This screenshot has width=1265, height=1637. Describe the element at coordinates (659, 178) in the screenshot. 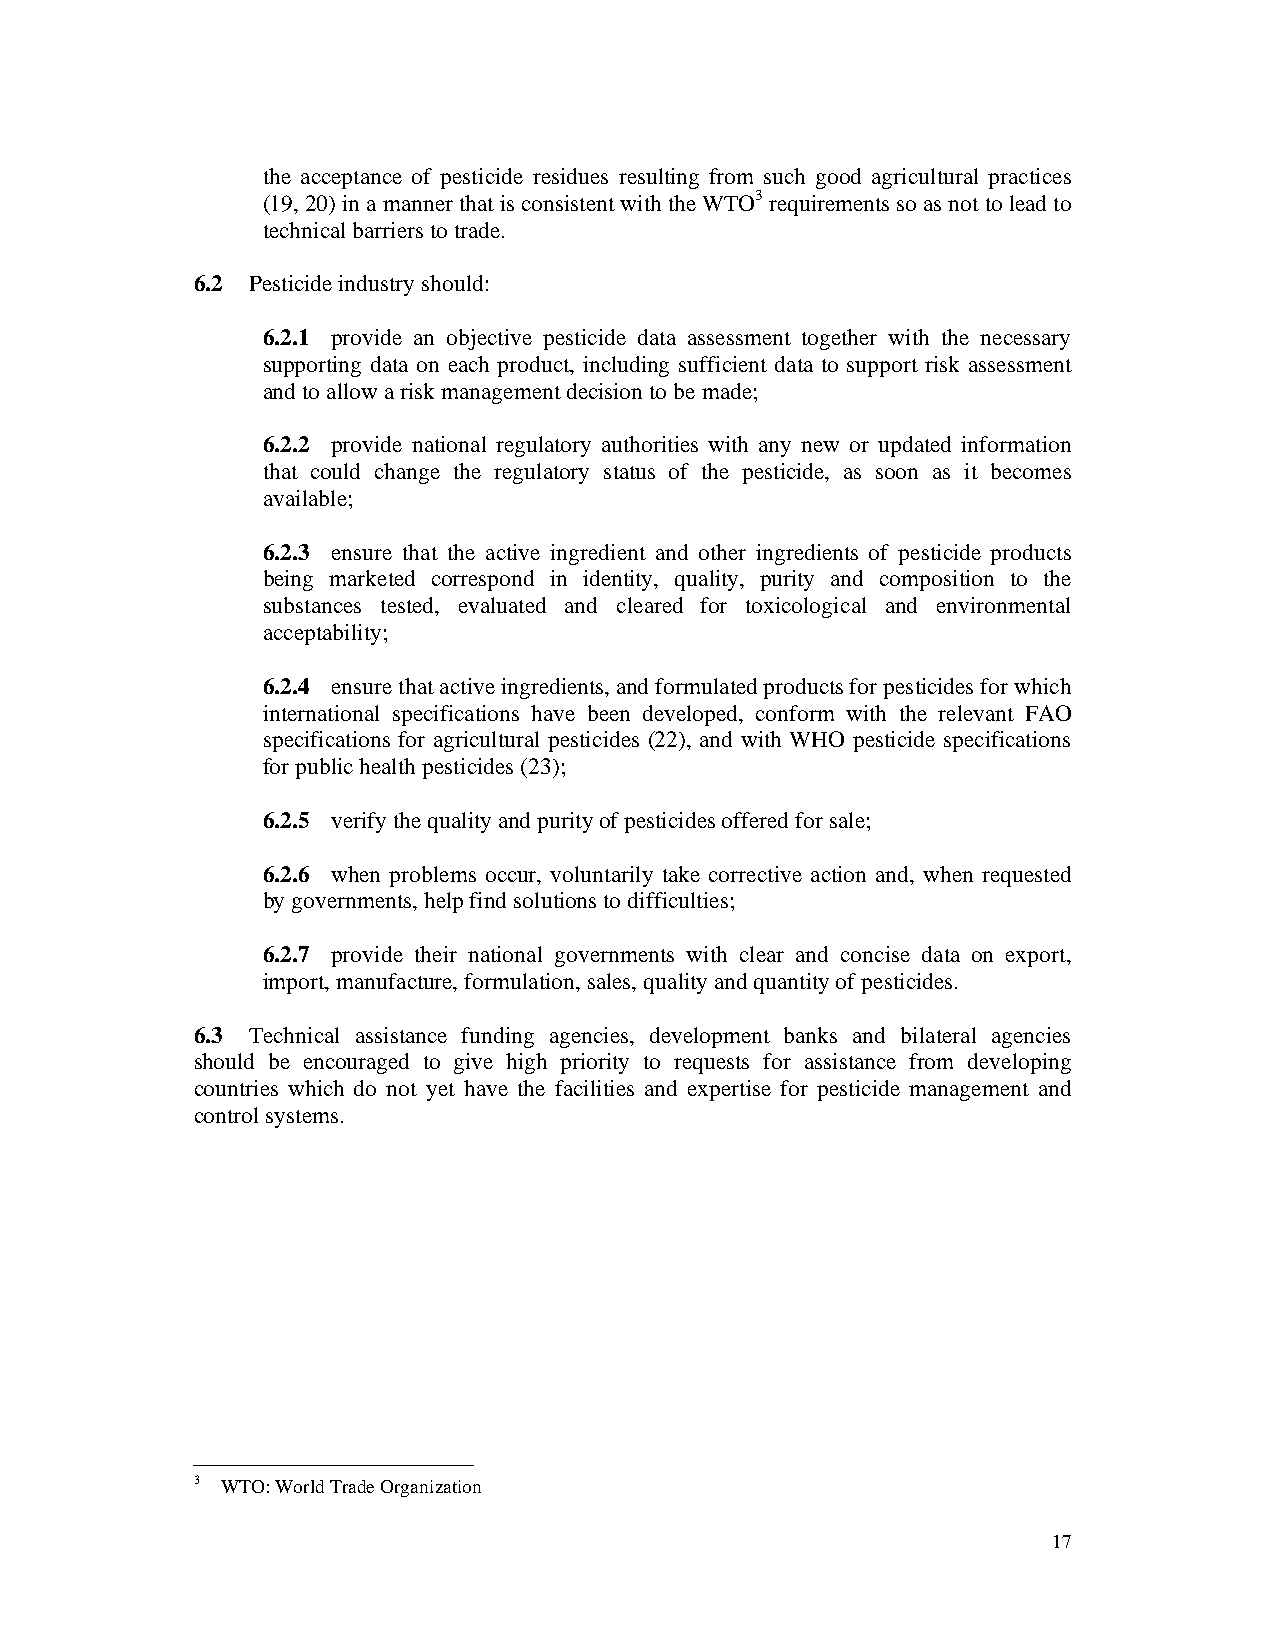

I see `resulting` at that location.
